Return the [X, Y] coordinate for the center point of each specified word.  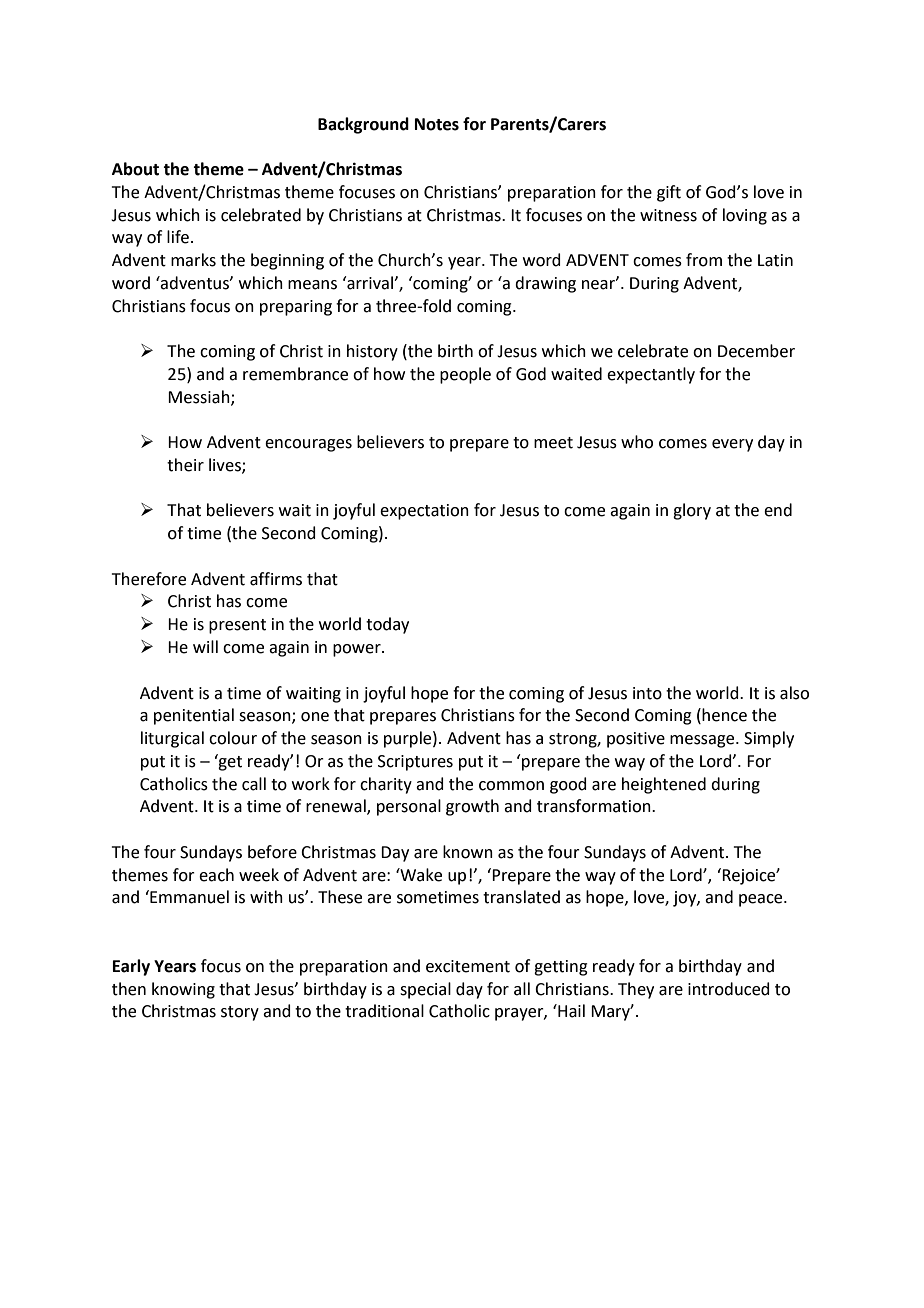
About [135, 169]
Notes [437, 124]
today [387, 625]
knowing [183, 990]
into [647, 693]
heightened [664, 785]
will [205, 646]
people [465, 375]
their [185, 465]
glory [692, 511]
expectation [424, 512]
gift [669, 193]
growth [472, 807]
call [254, 784]
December [756, 351]
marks [193, 260]
